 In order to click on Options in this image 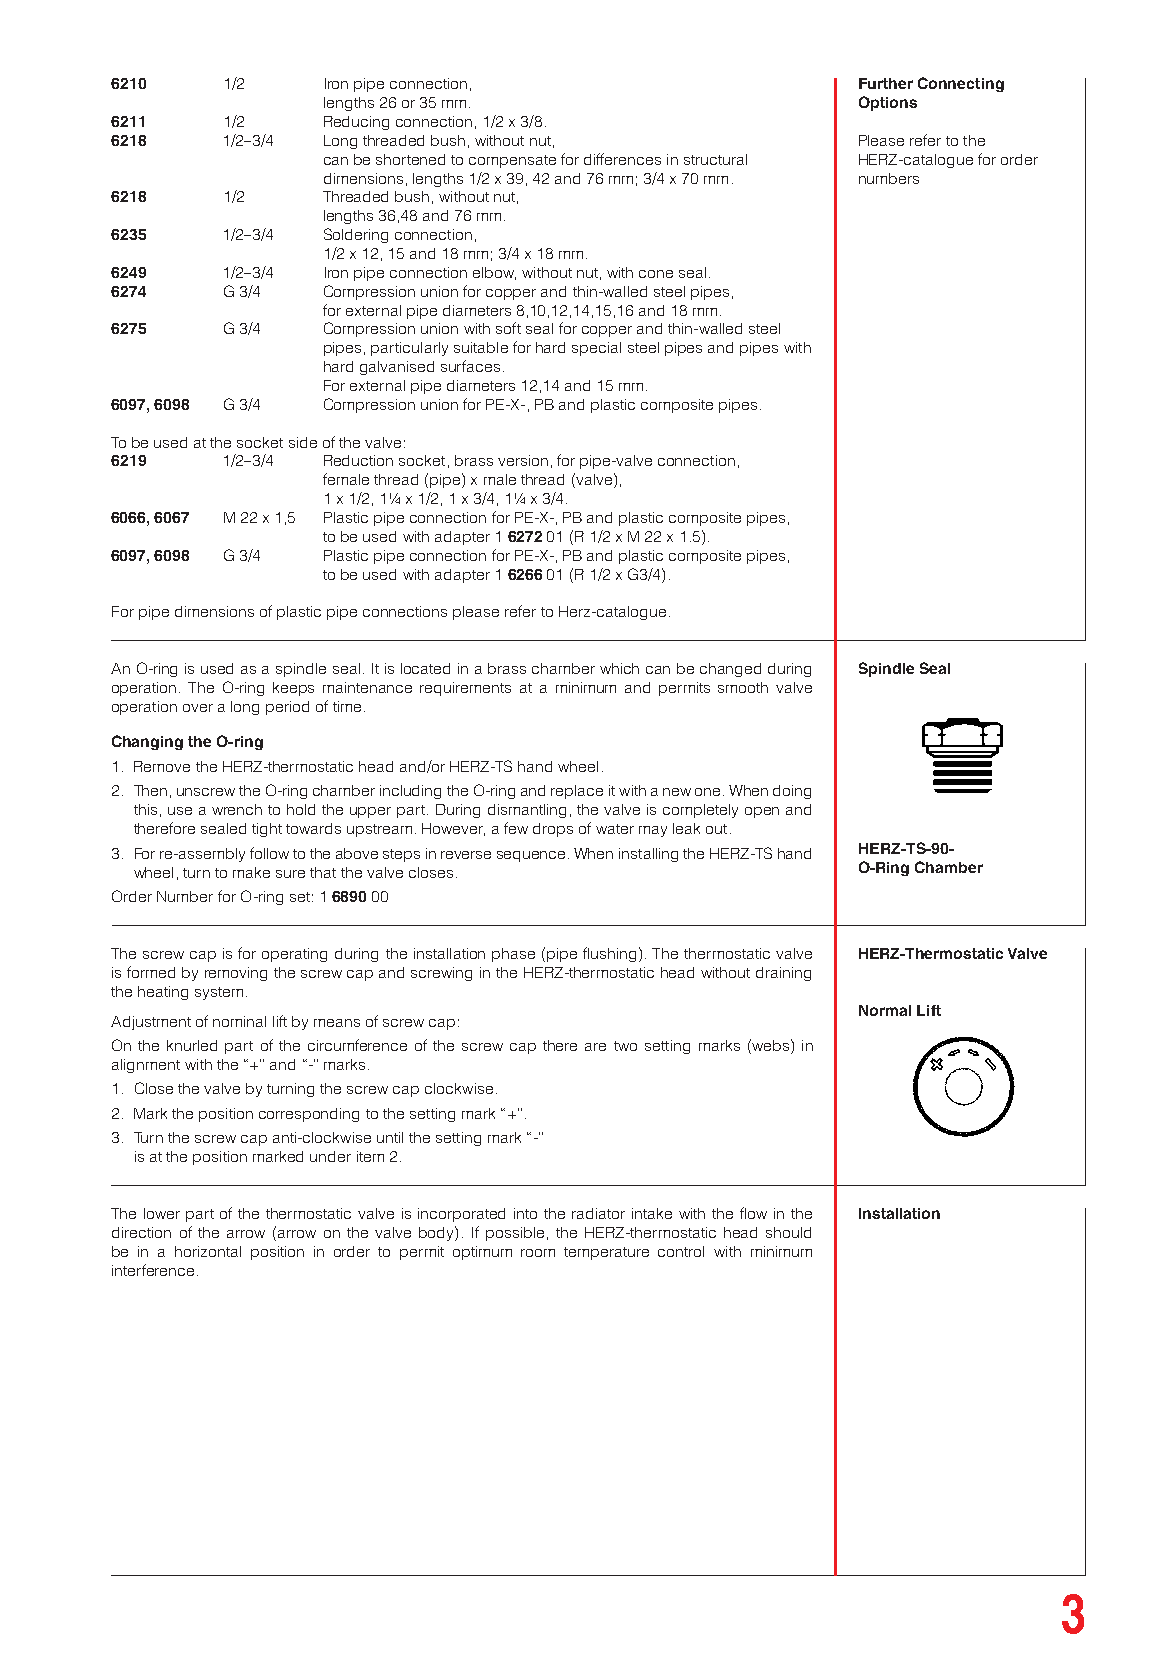, I will do `click(888, 103)`.
